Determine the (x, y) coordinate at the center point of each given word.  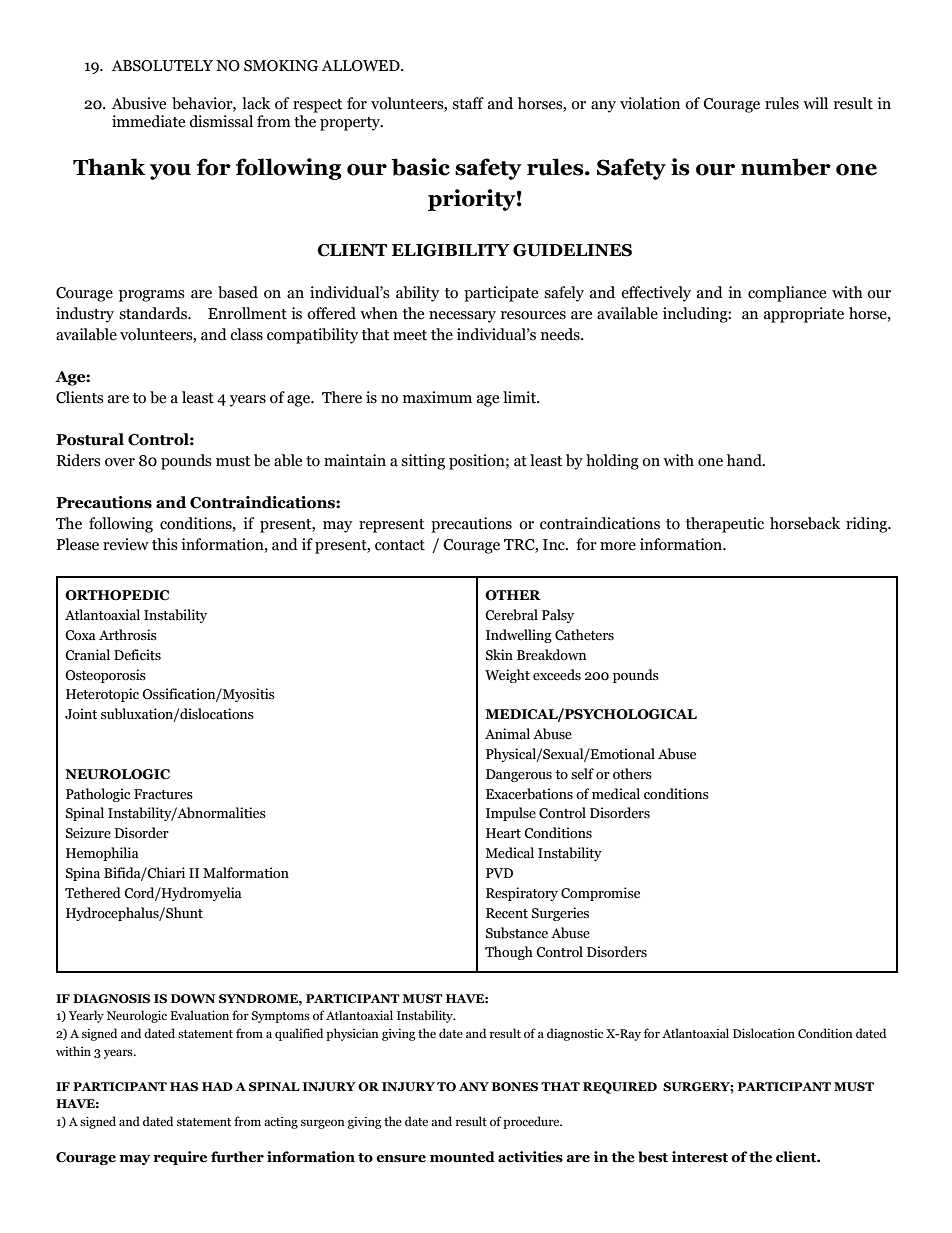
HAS (184, 1086)
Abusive (138, 103)
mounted (462, 1157)
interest (700, 1157)
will (815, 103)
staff (468, 103)
